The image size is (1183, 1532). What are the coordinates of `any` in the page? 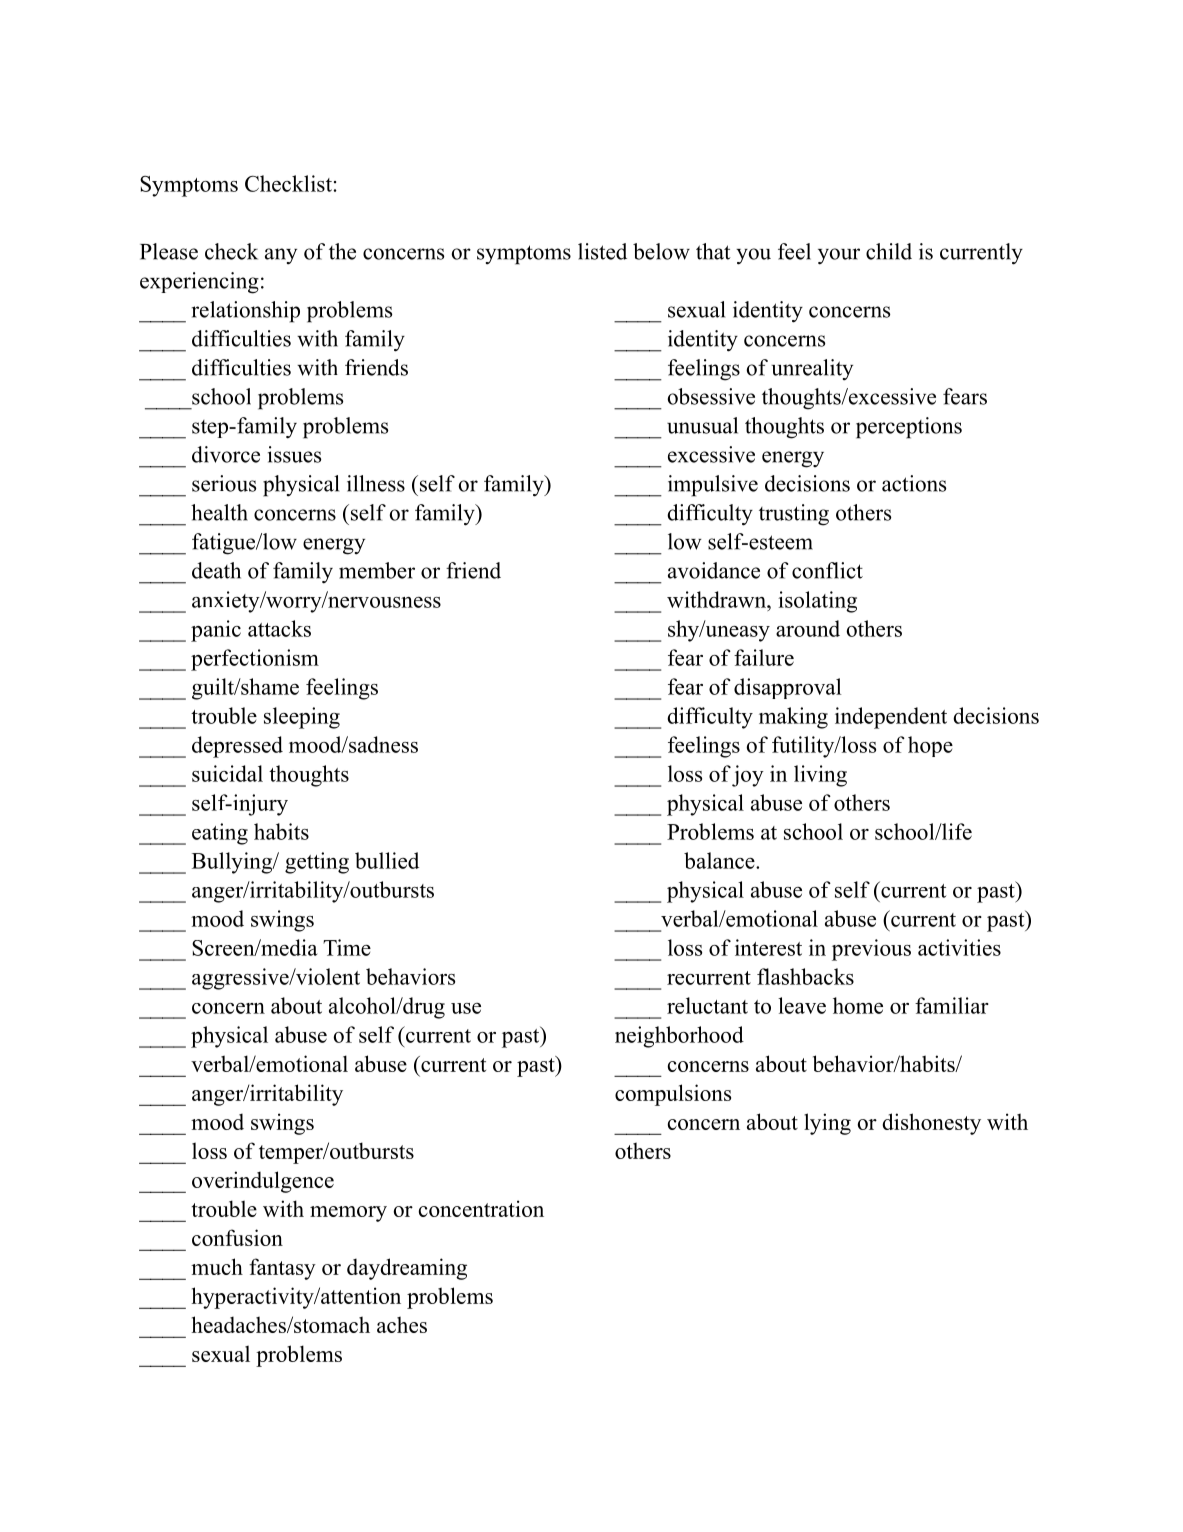 It's located at (281, 256).
